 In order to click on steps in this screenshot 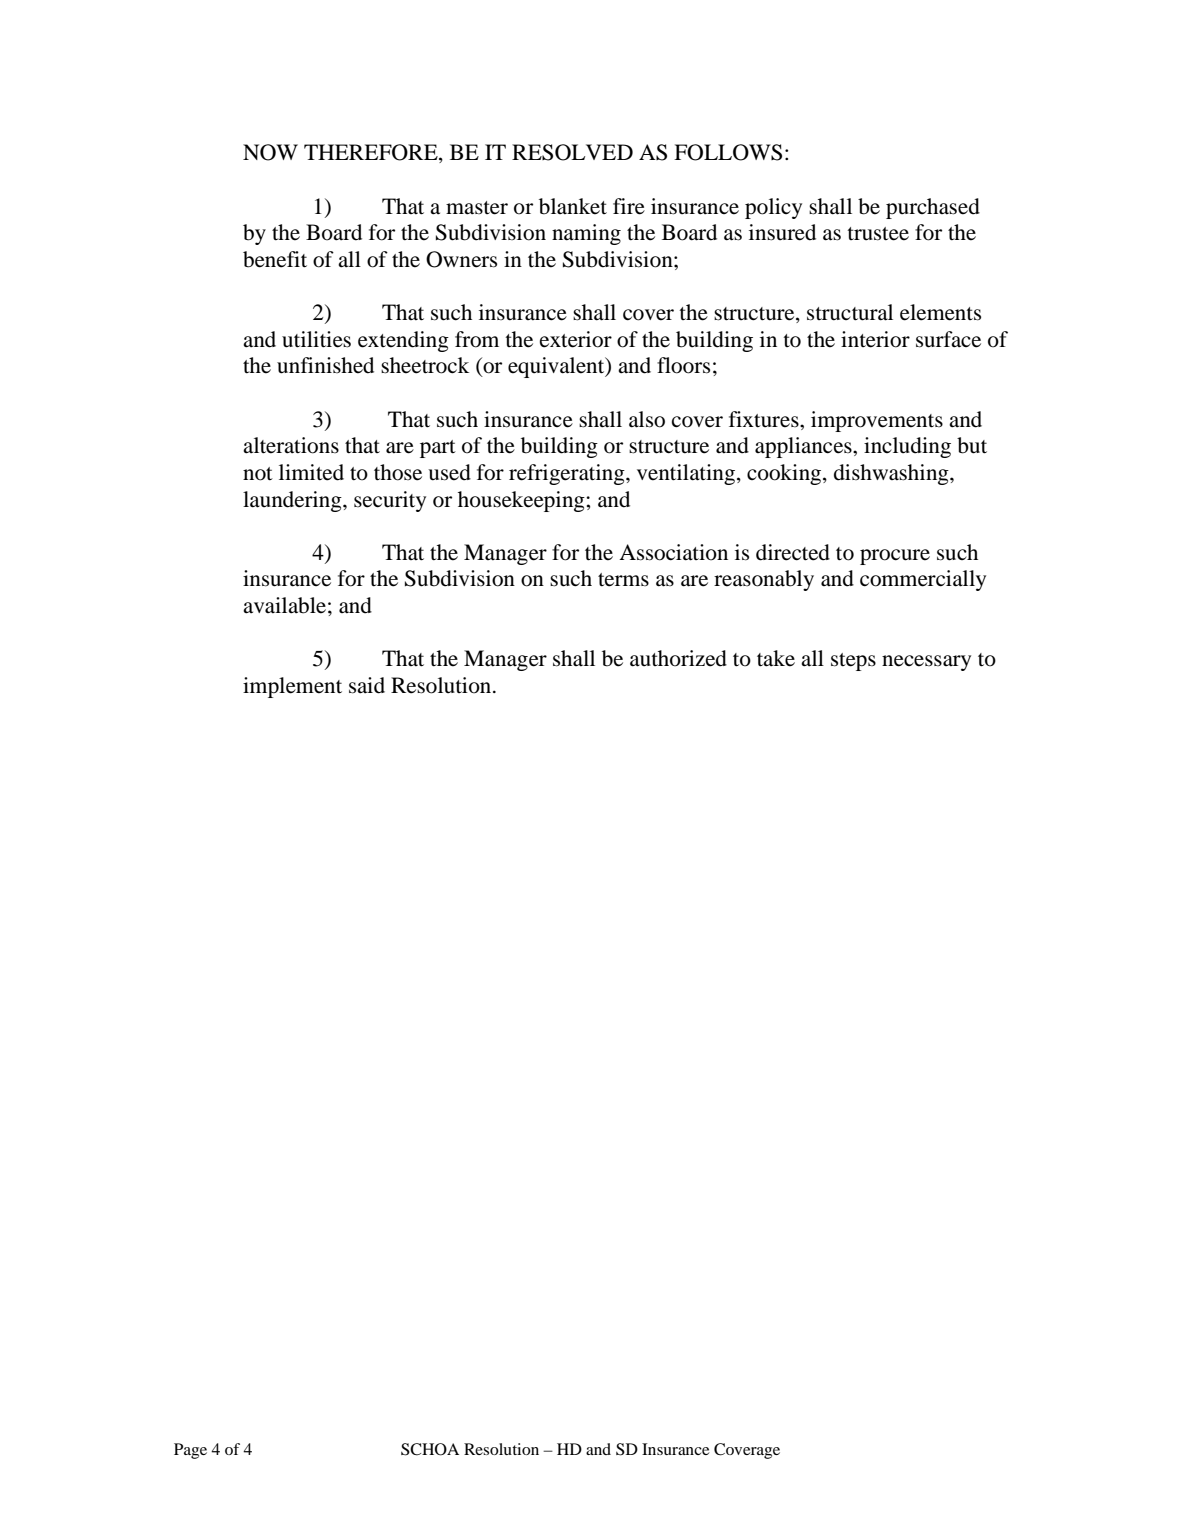, I will do `click(853, 662)`.
